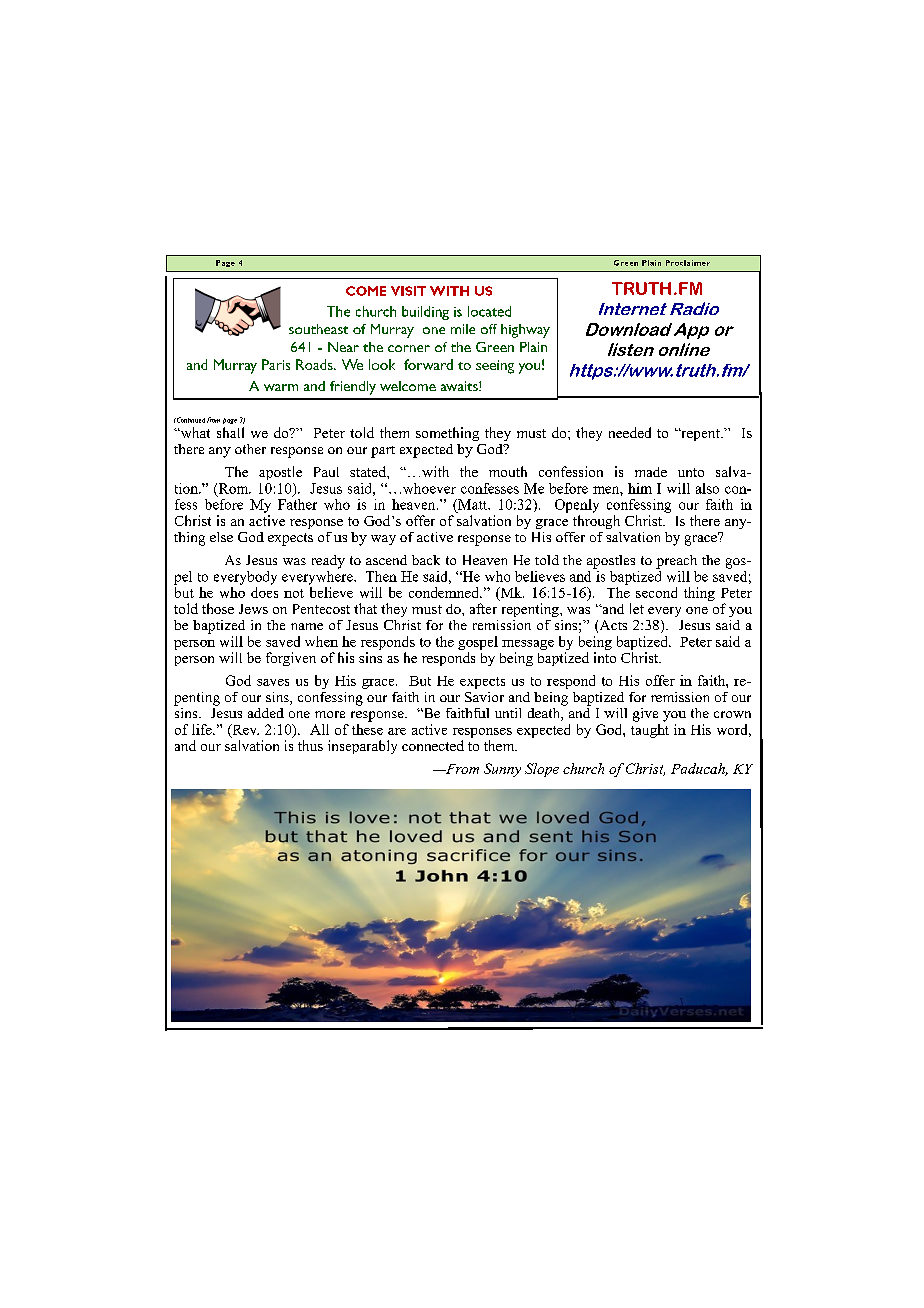 The width and height of the page is (924, 1308). I want to click on taught, so click(650, 729).
